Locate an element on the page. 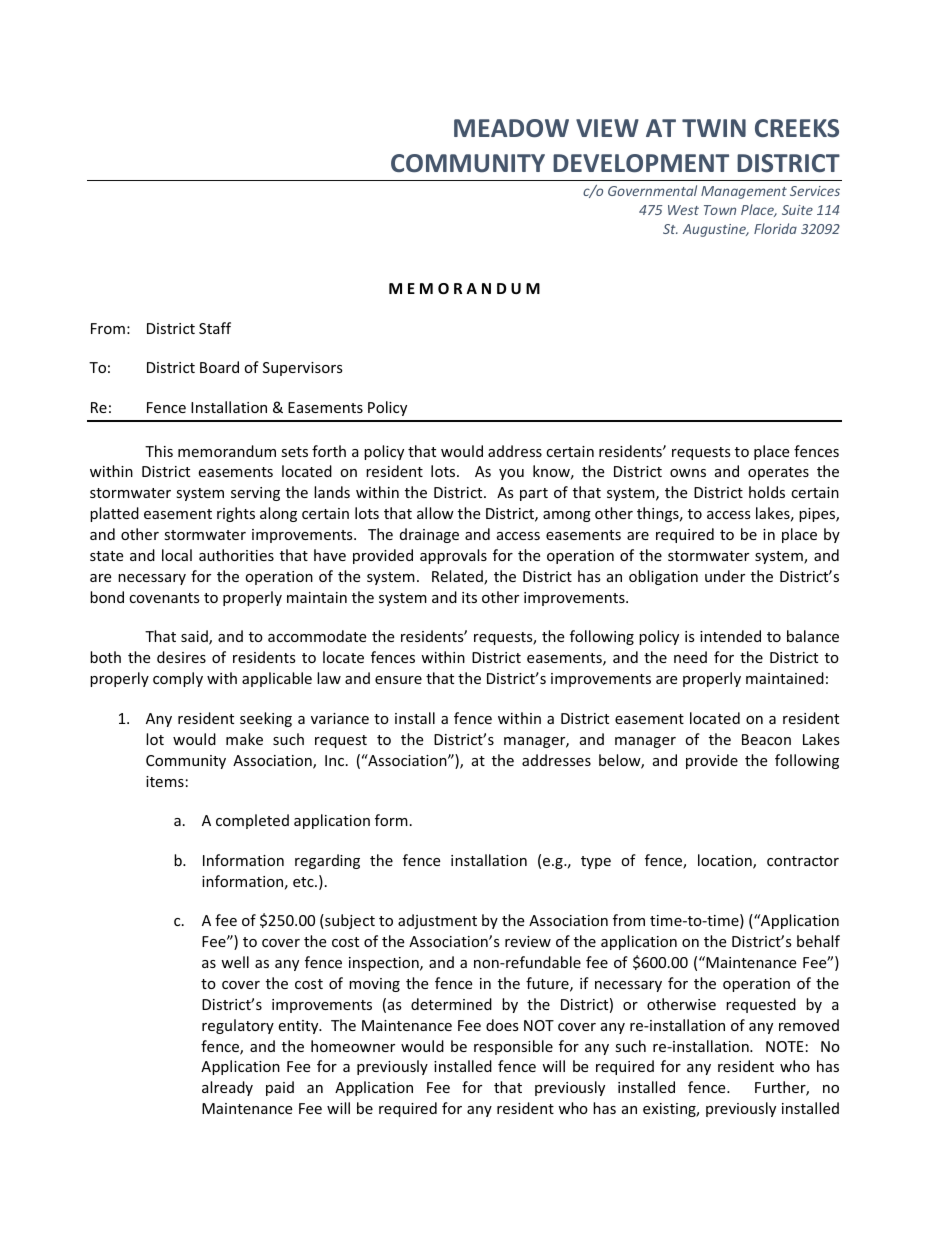 The height and width of the document is (1233, 952). Staff is located at coordinates (215, 328).
